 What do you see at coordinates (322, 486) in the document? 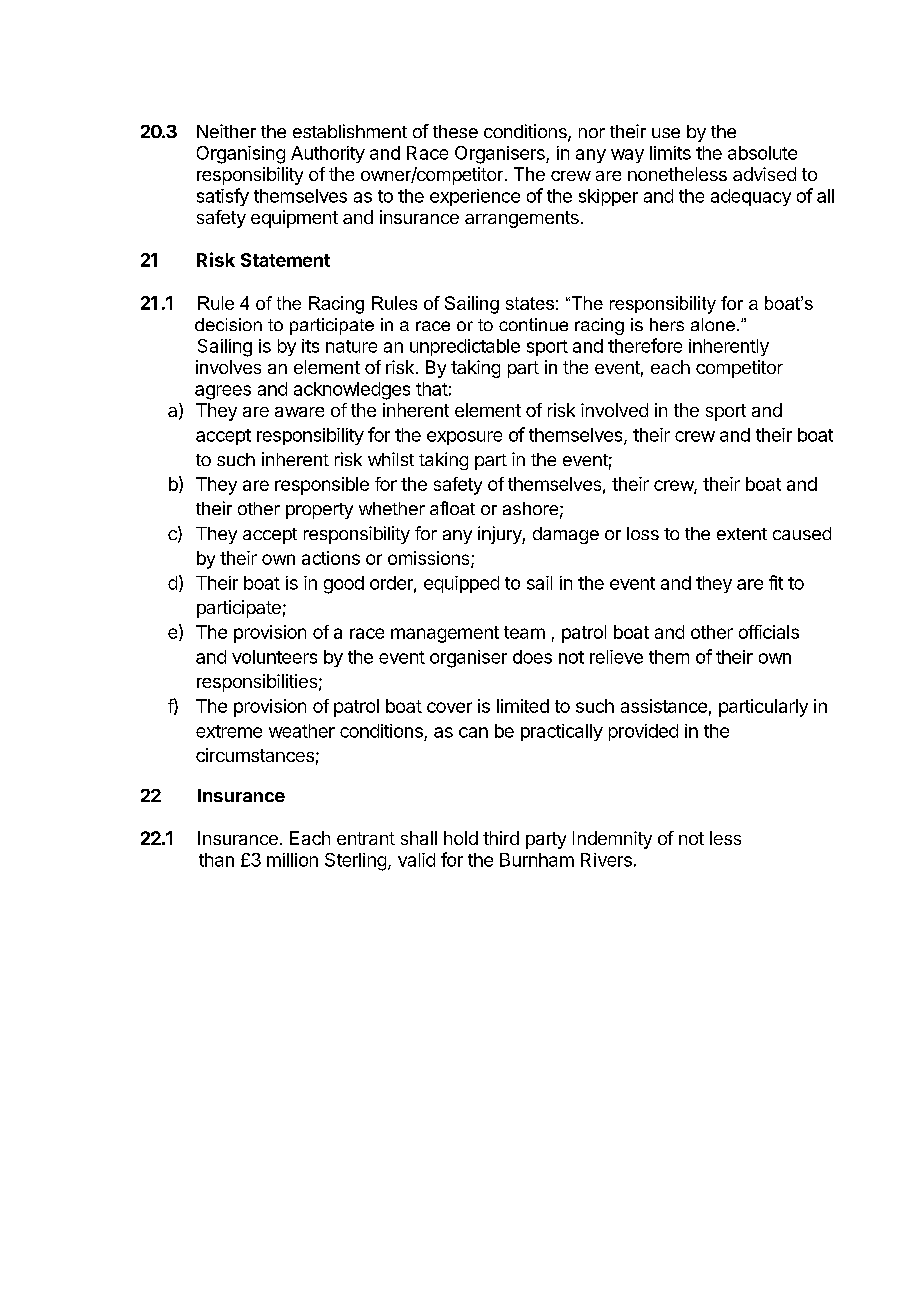
I see `responsible` at bounding box center [322, 486].
